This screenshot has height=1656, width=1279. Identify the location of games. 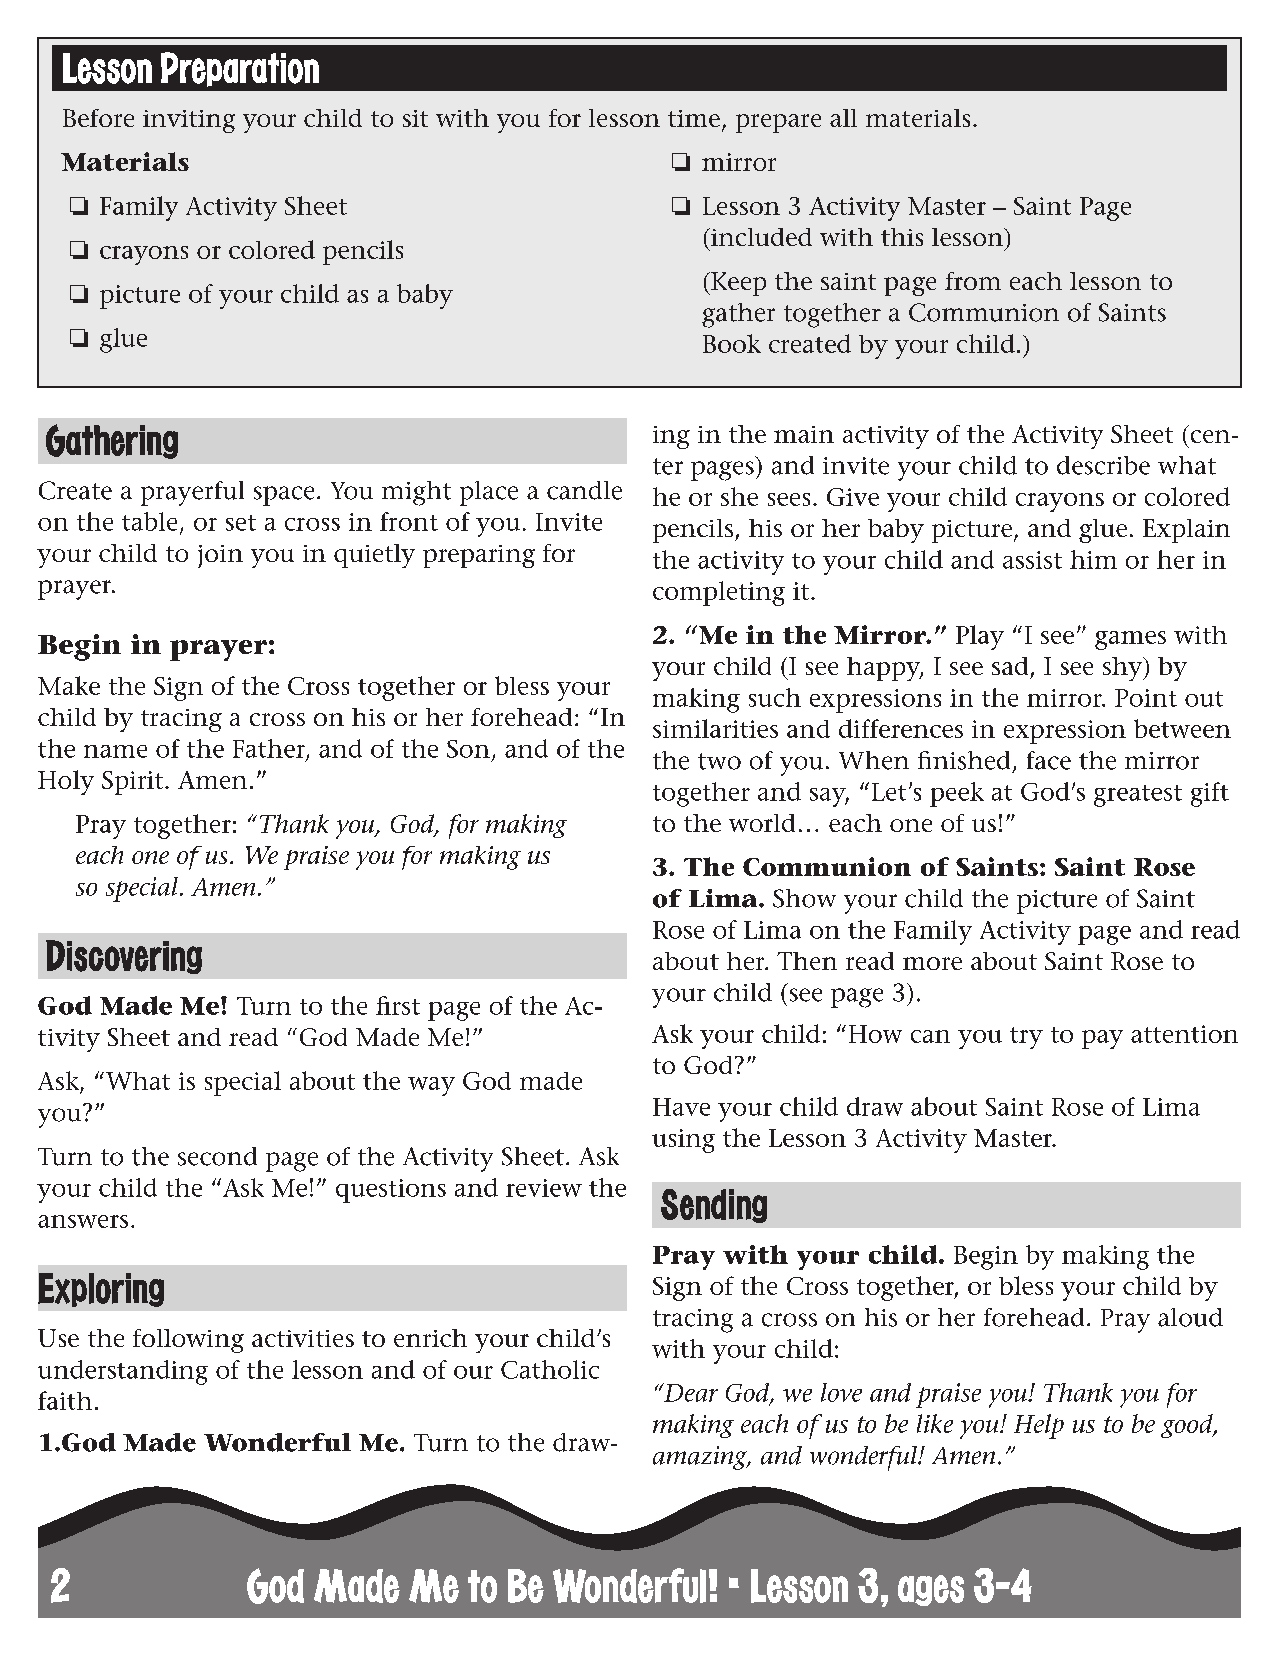
(1130, 640).
